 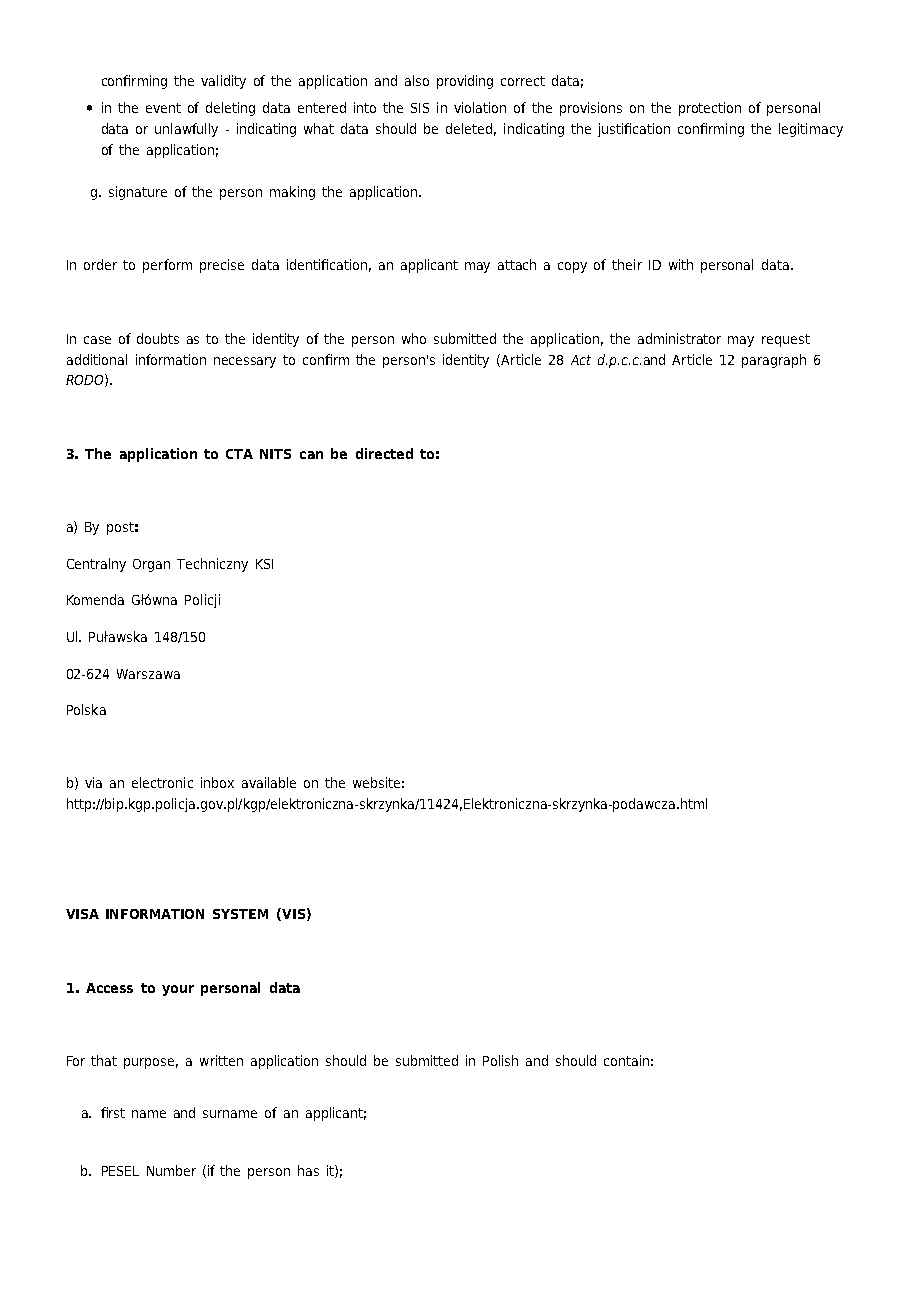 What do you see at coordinates (420, 108) in the screenshot?
I see `SIS` at bounding box center [420, 108].
